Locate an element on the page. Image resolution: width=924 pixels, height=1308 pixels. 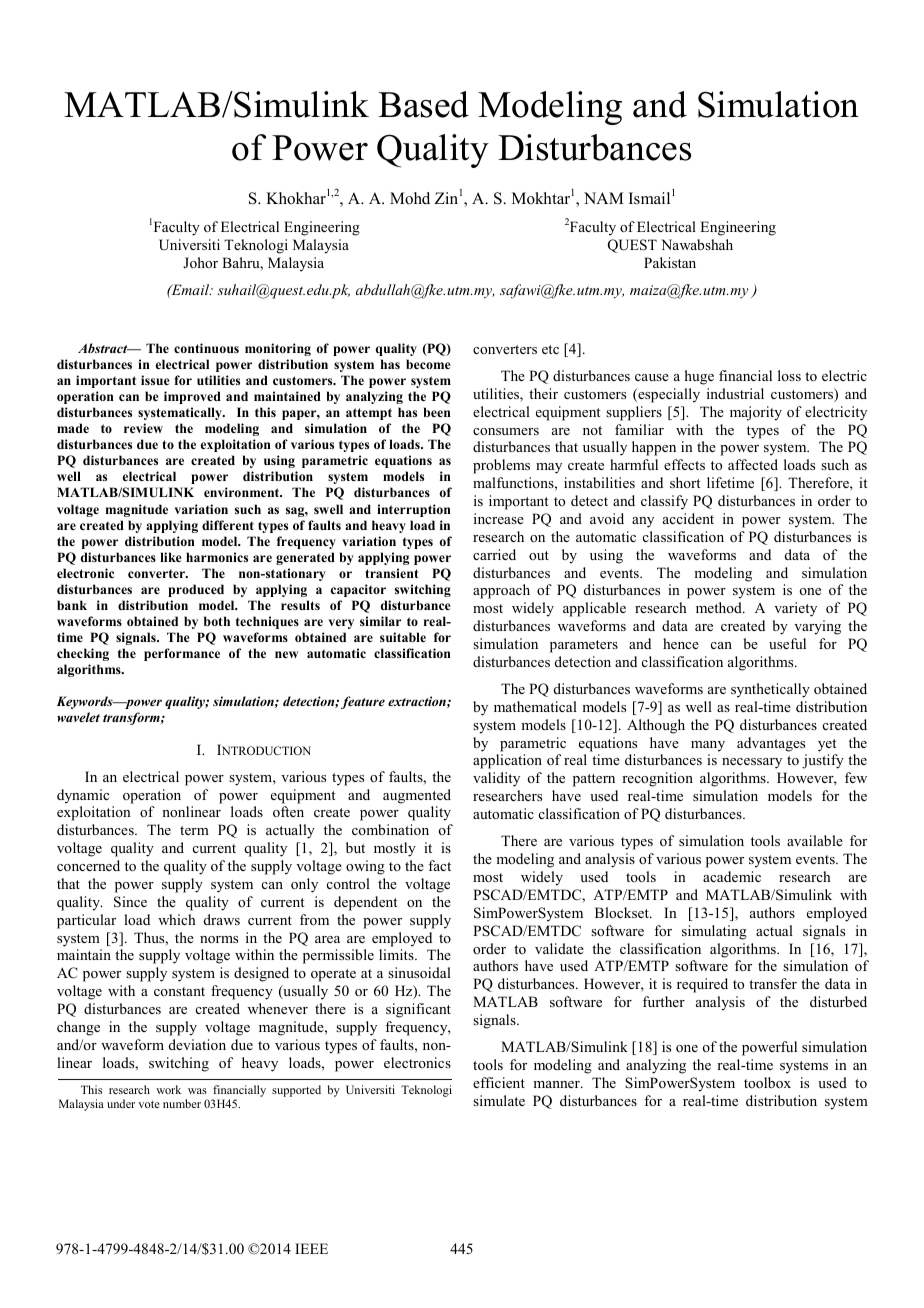
suitable is located at coordinates (403, 637).
